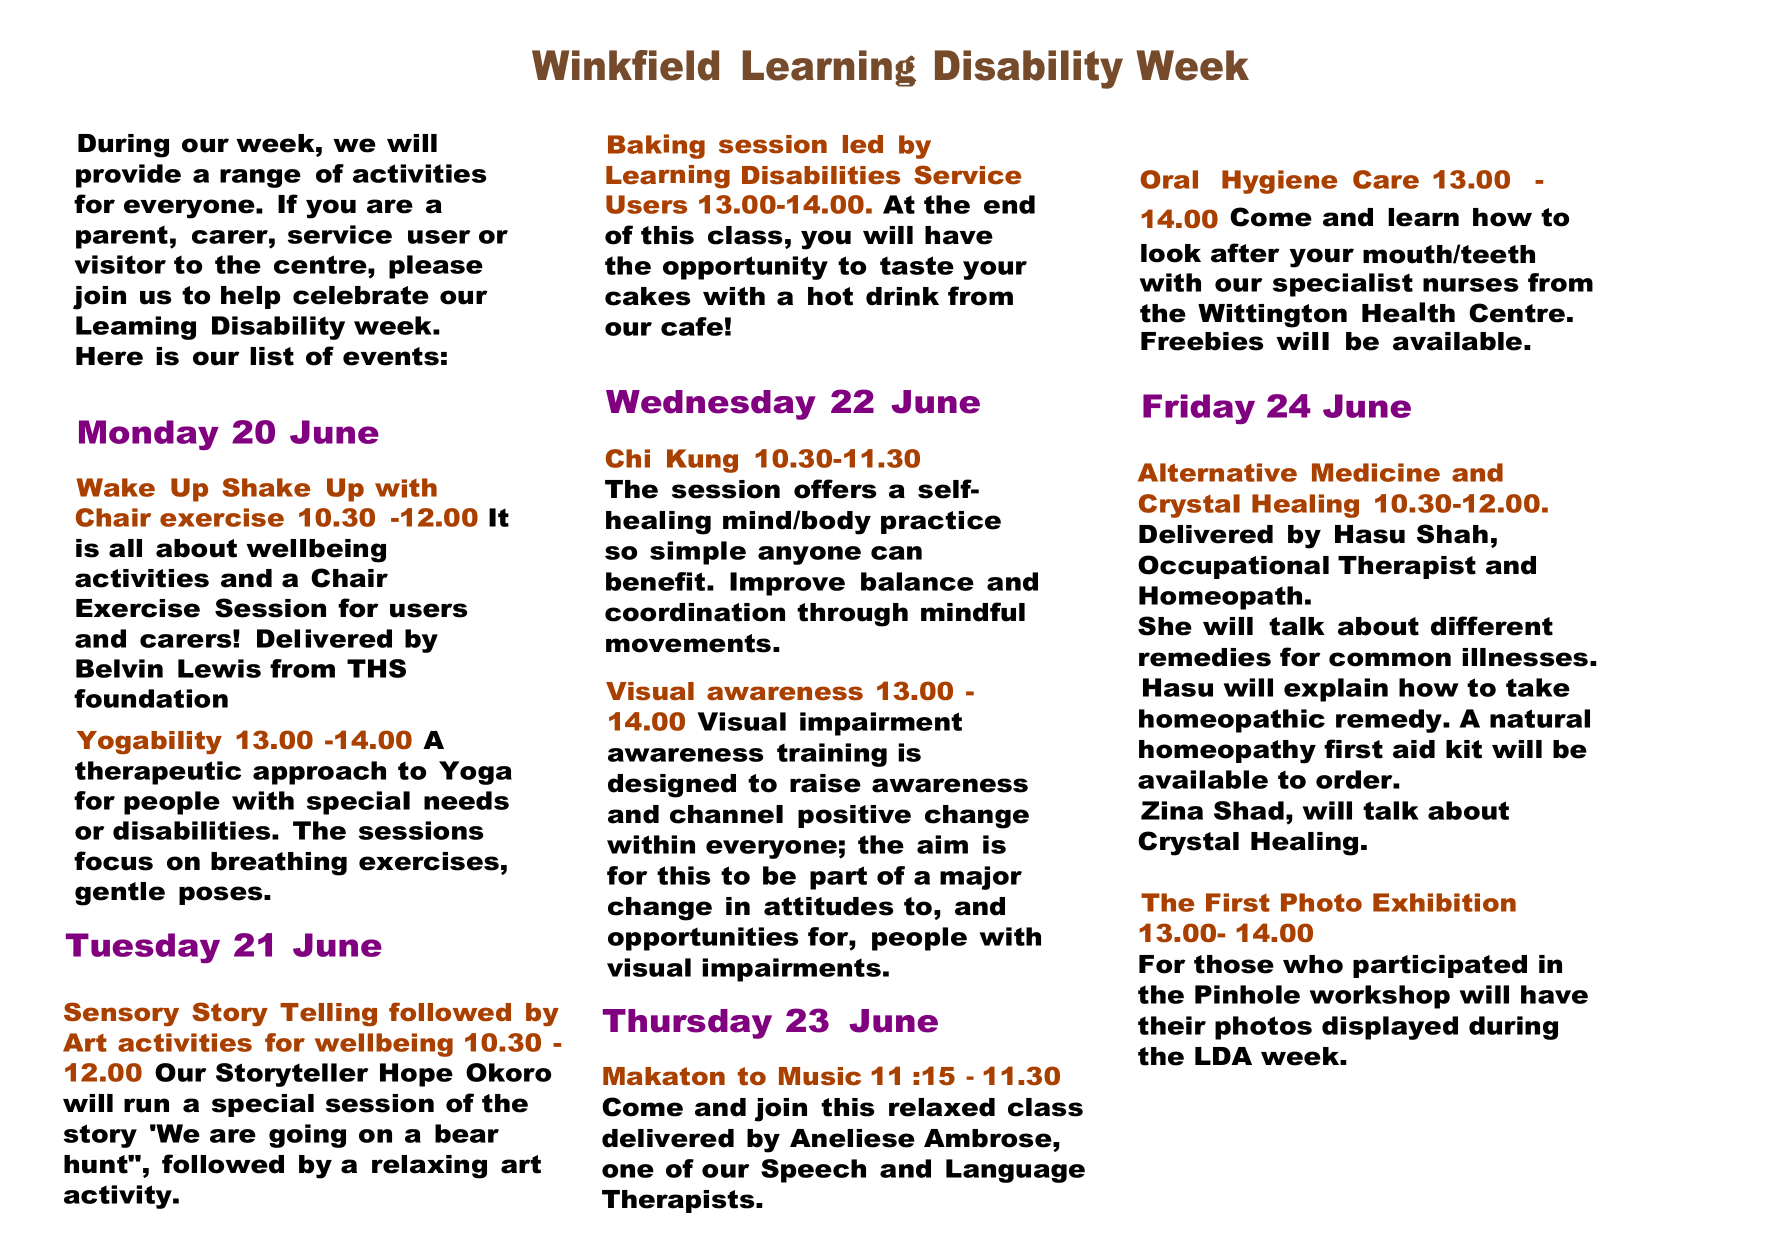  I want to click on Lewis, so click(219, 668).
